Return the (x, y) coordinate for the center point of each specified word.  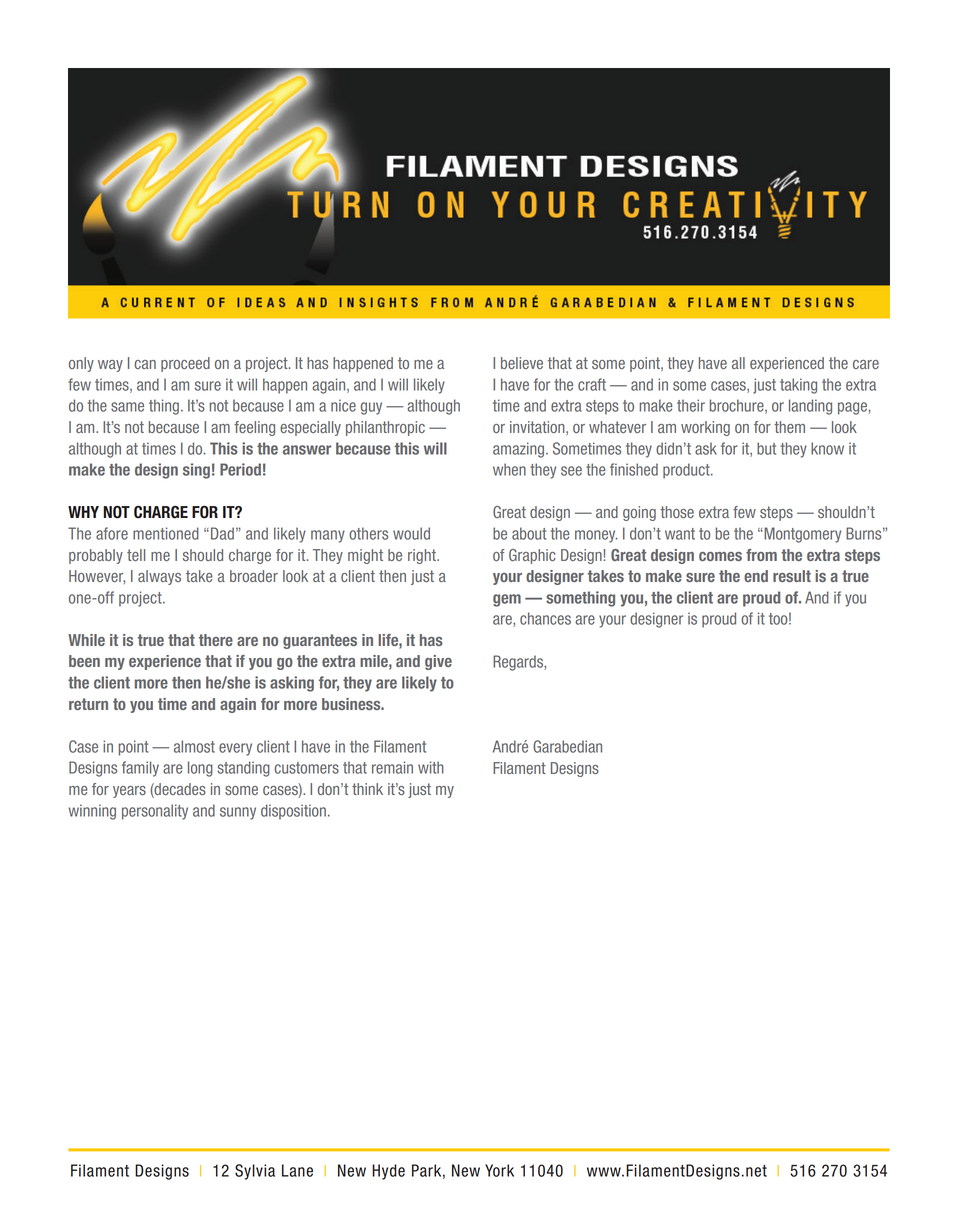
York (499, 1170)
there (216, 640)
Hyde (388, 1172)
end (756, 576)
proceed (185, 364)
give (438, 662)
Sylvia (255, 1172)
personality (155, 812)
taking (798, 386)
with (431, 767)
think (367, 789)
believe (522, 363)
